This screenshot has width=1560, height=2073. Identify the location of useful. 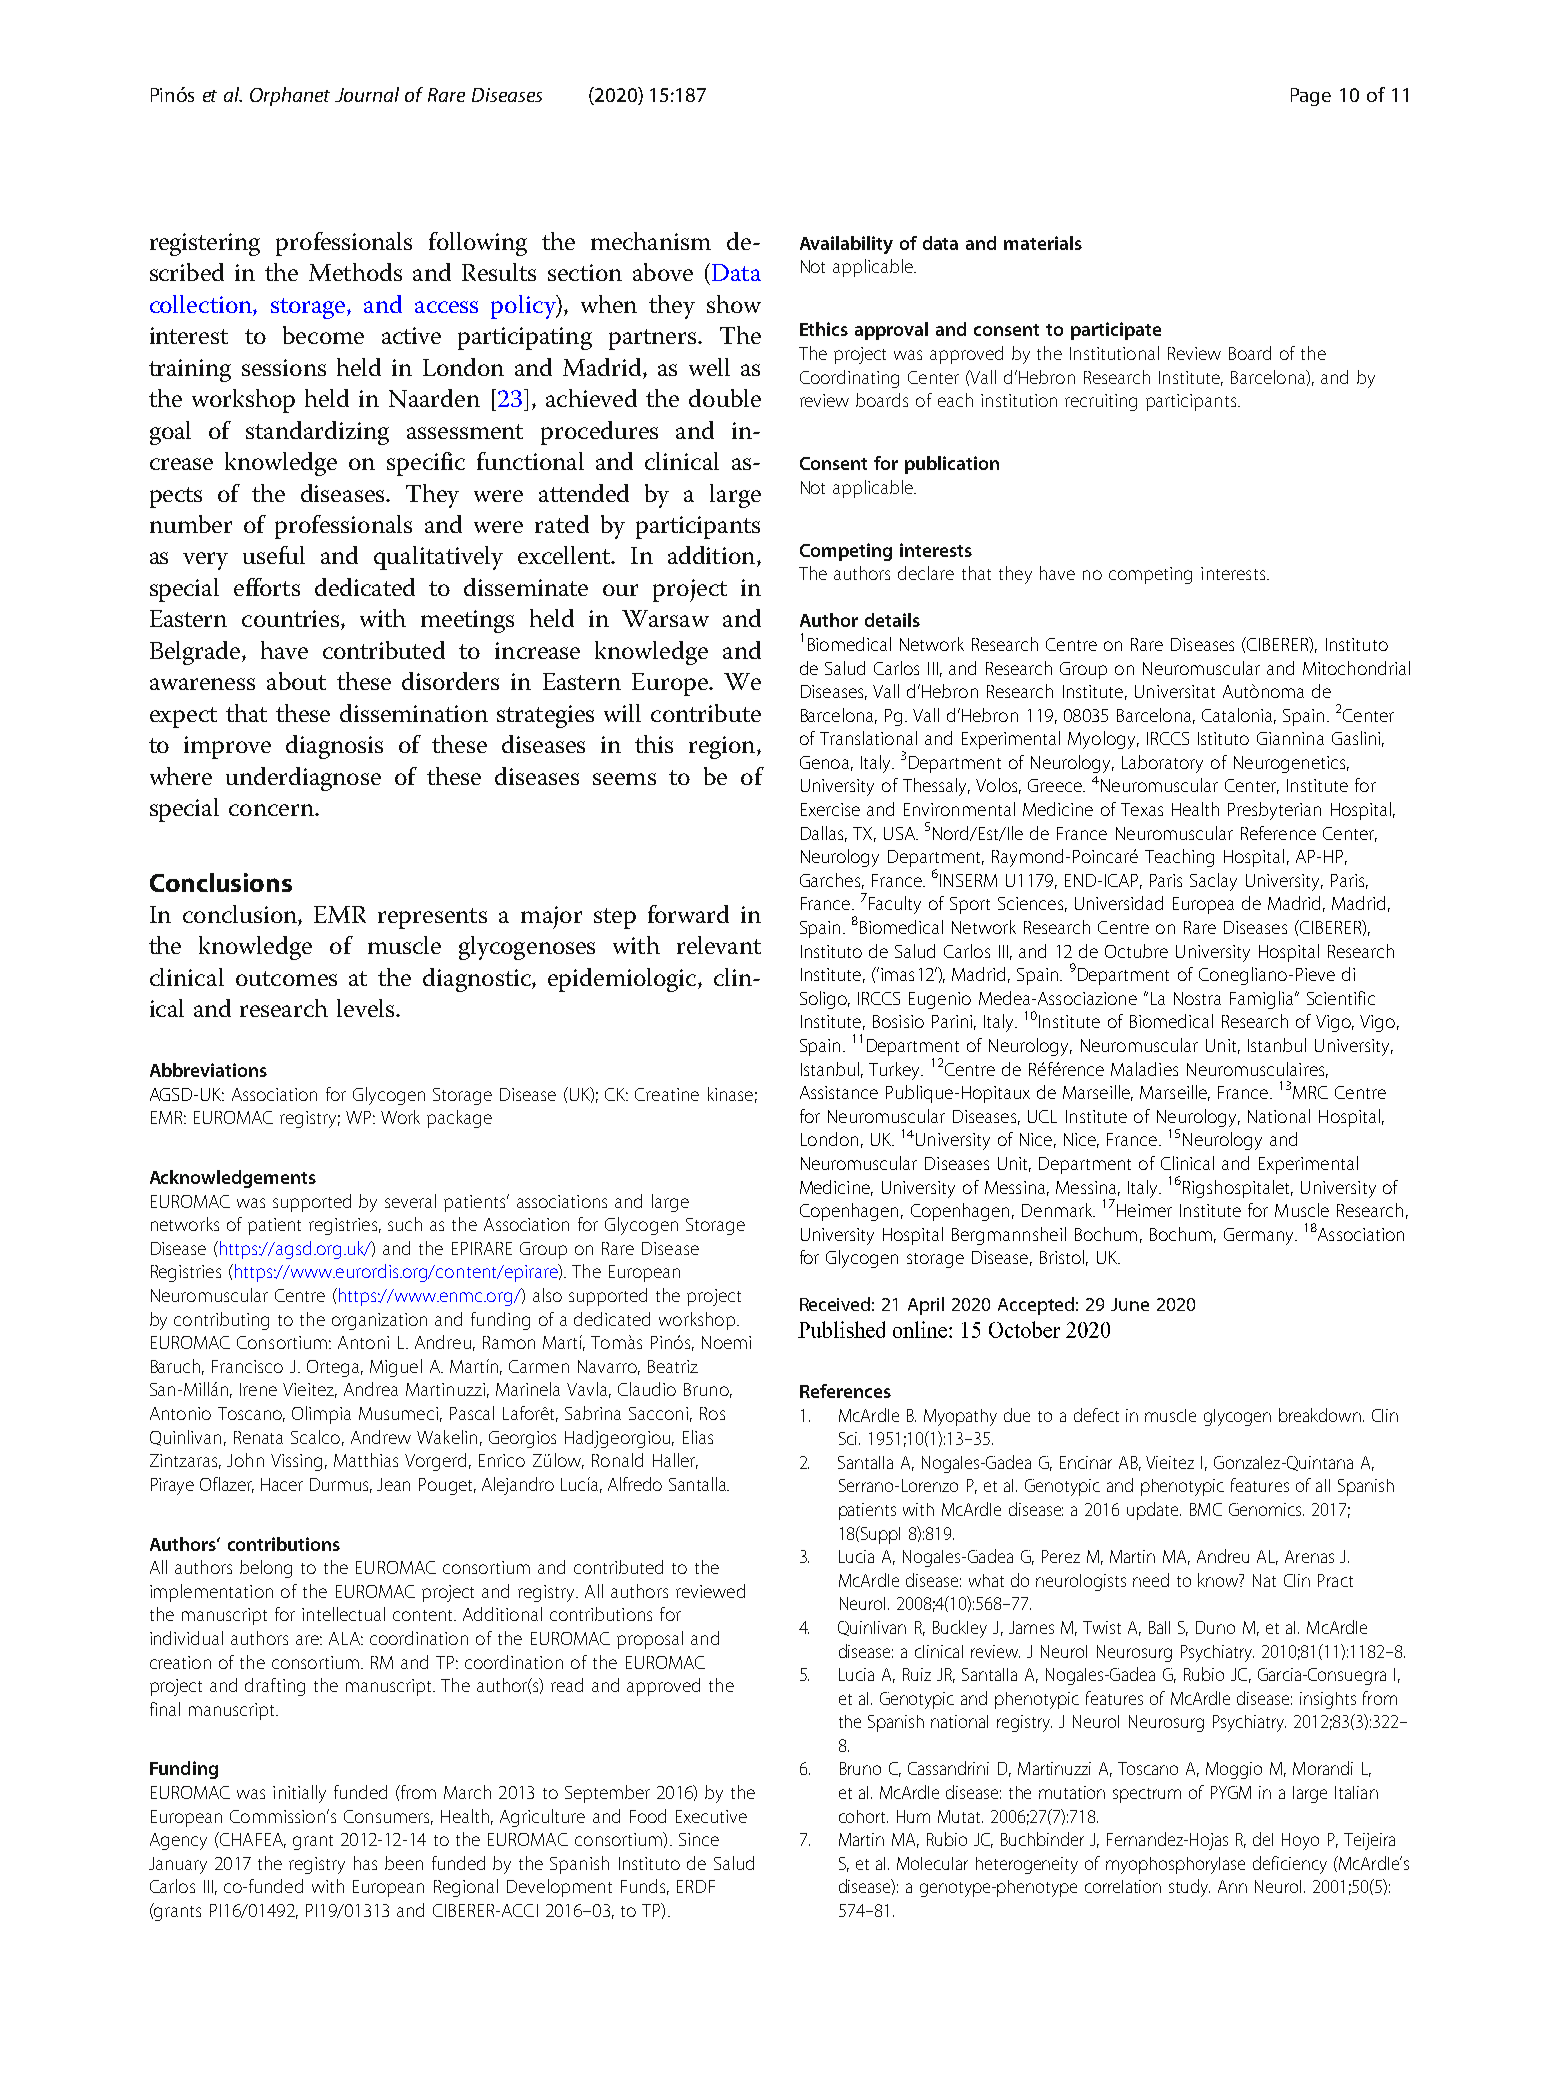
(274, 555).
